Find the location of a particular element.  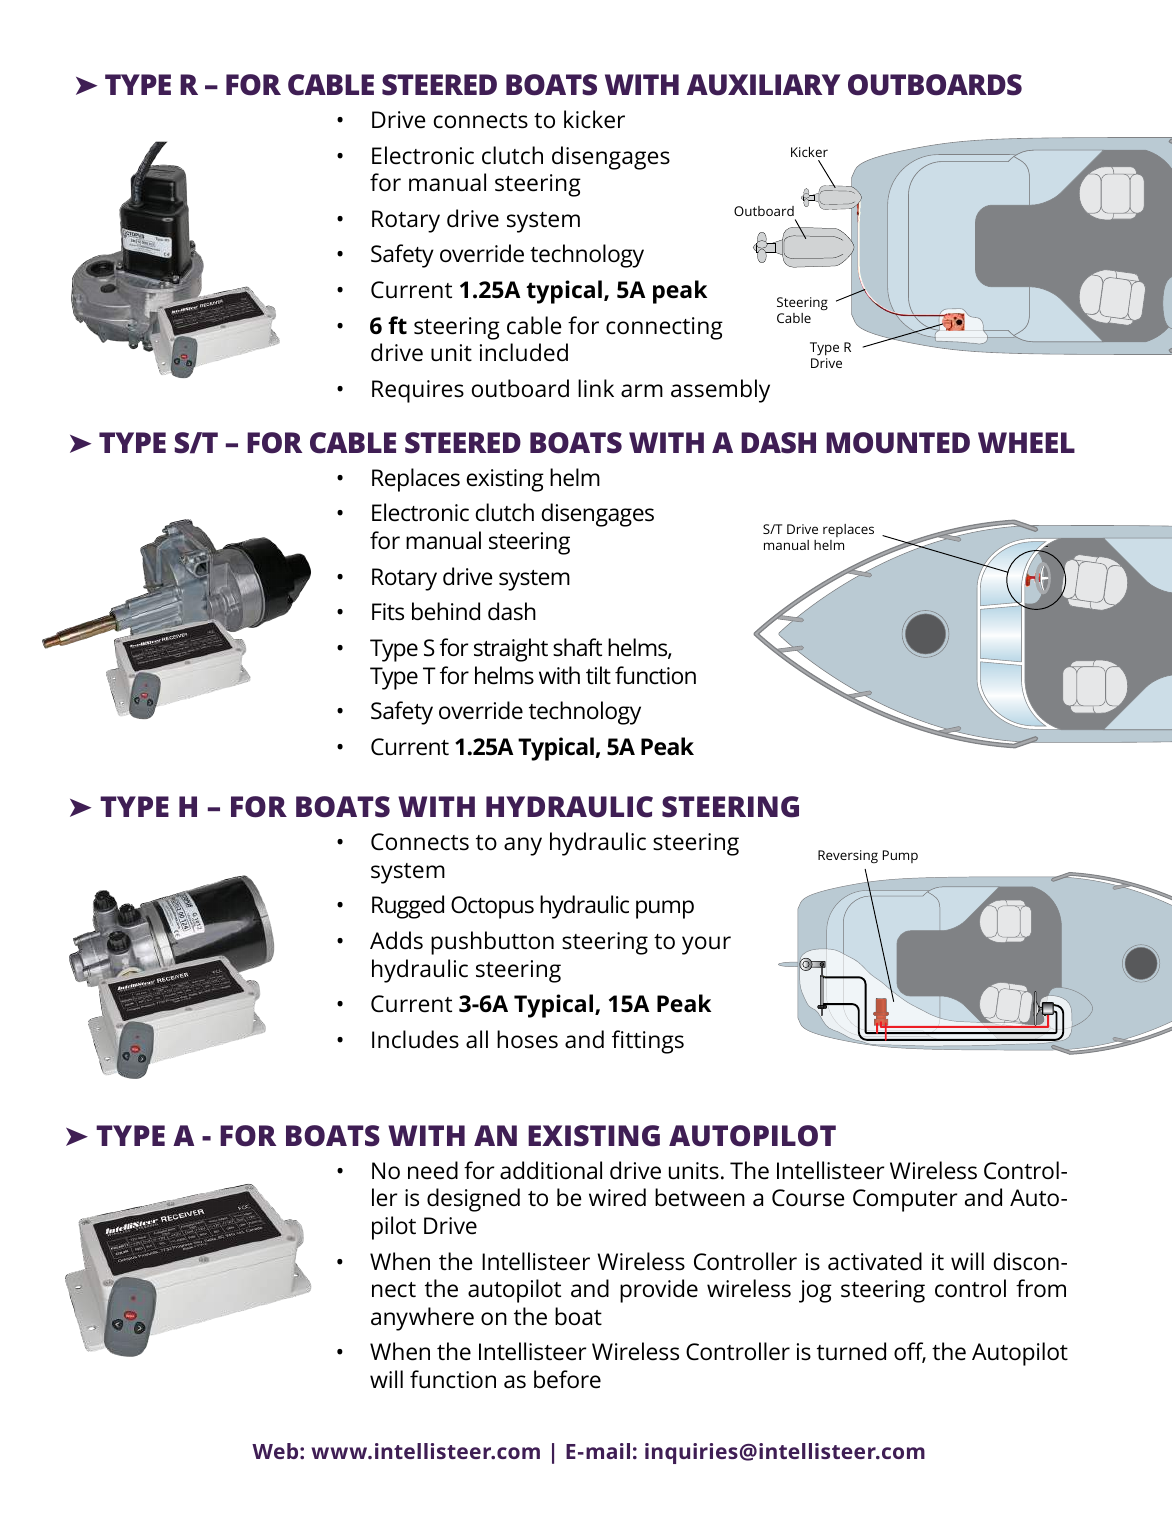

WHEEL is located at coordinates (1026, 442).
